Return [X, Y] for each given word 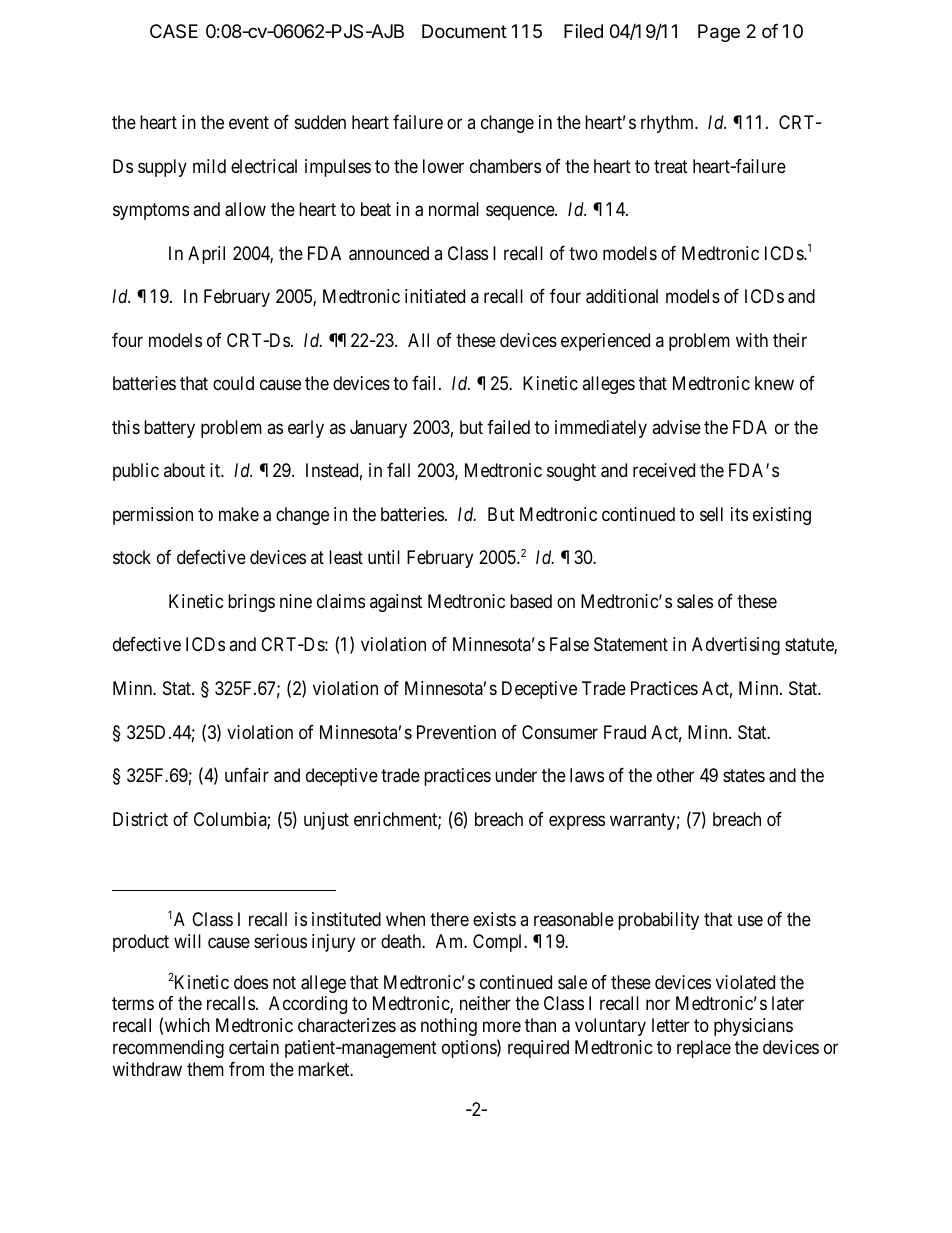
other [675, 775]
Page [719, 33]
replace [704, 1049]
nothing [449, 1027]
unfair [247, 775]
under [516, 775]
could [233, 383]
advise [676, 427]
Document [464, 31]
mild [209, 166]
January [378, 429]
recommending [168, 1049]
